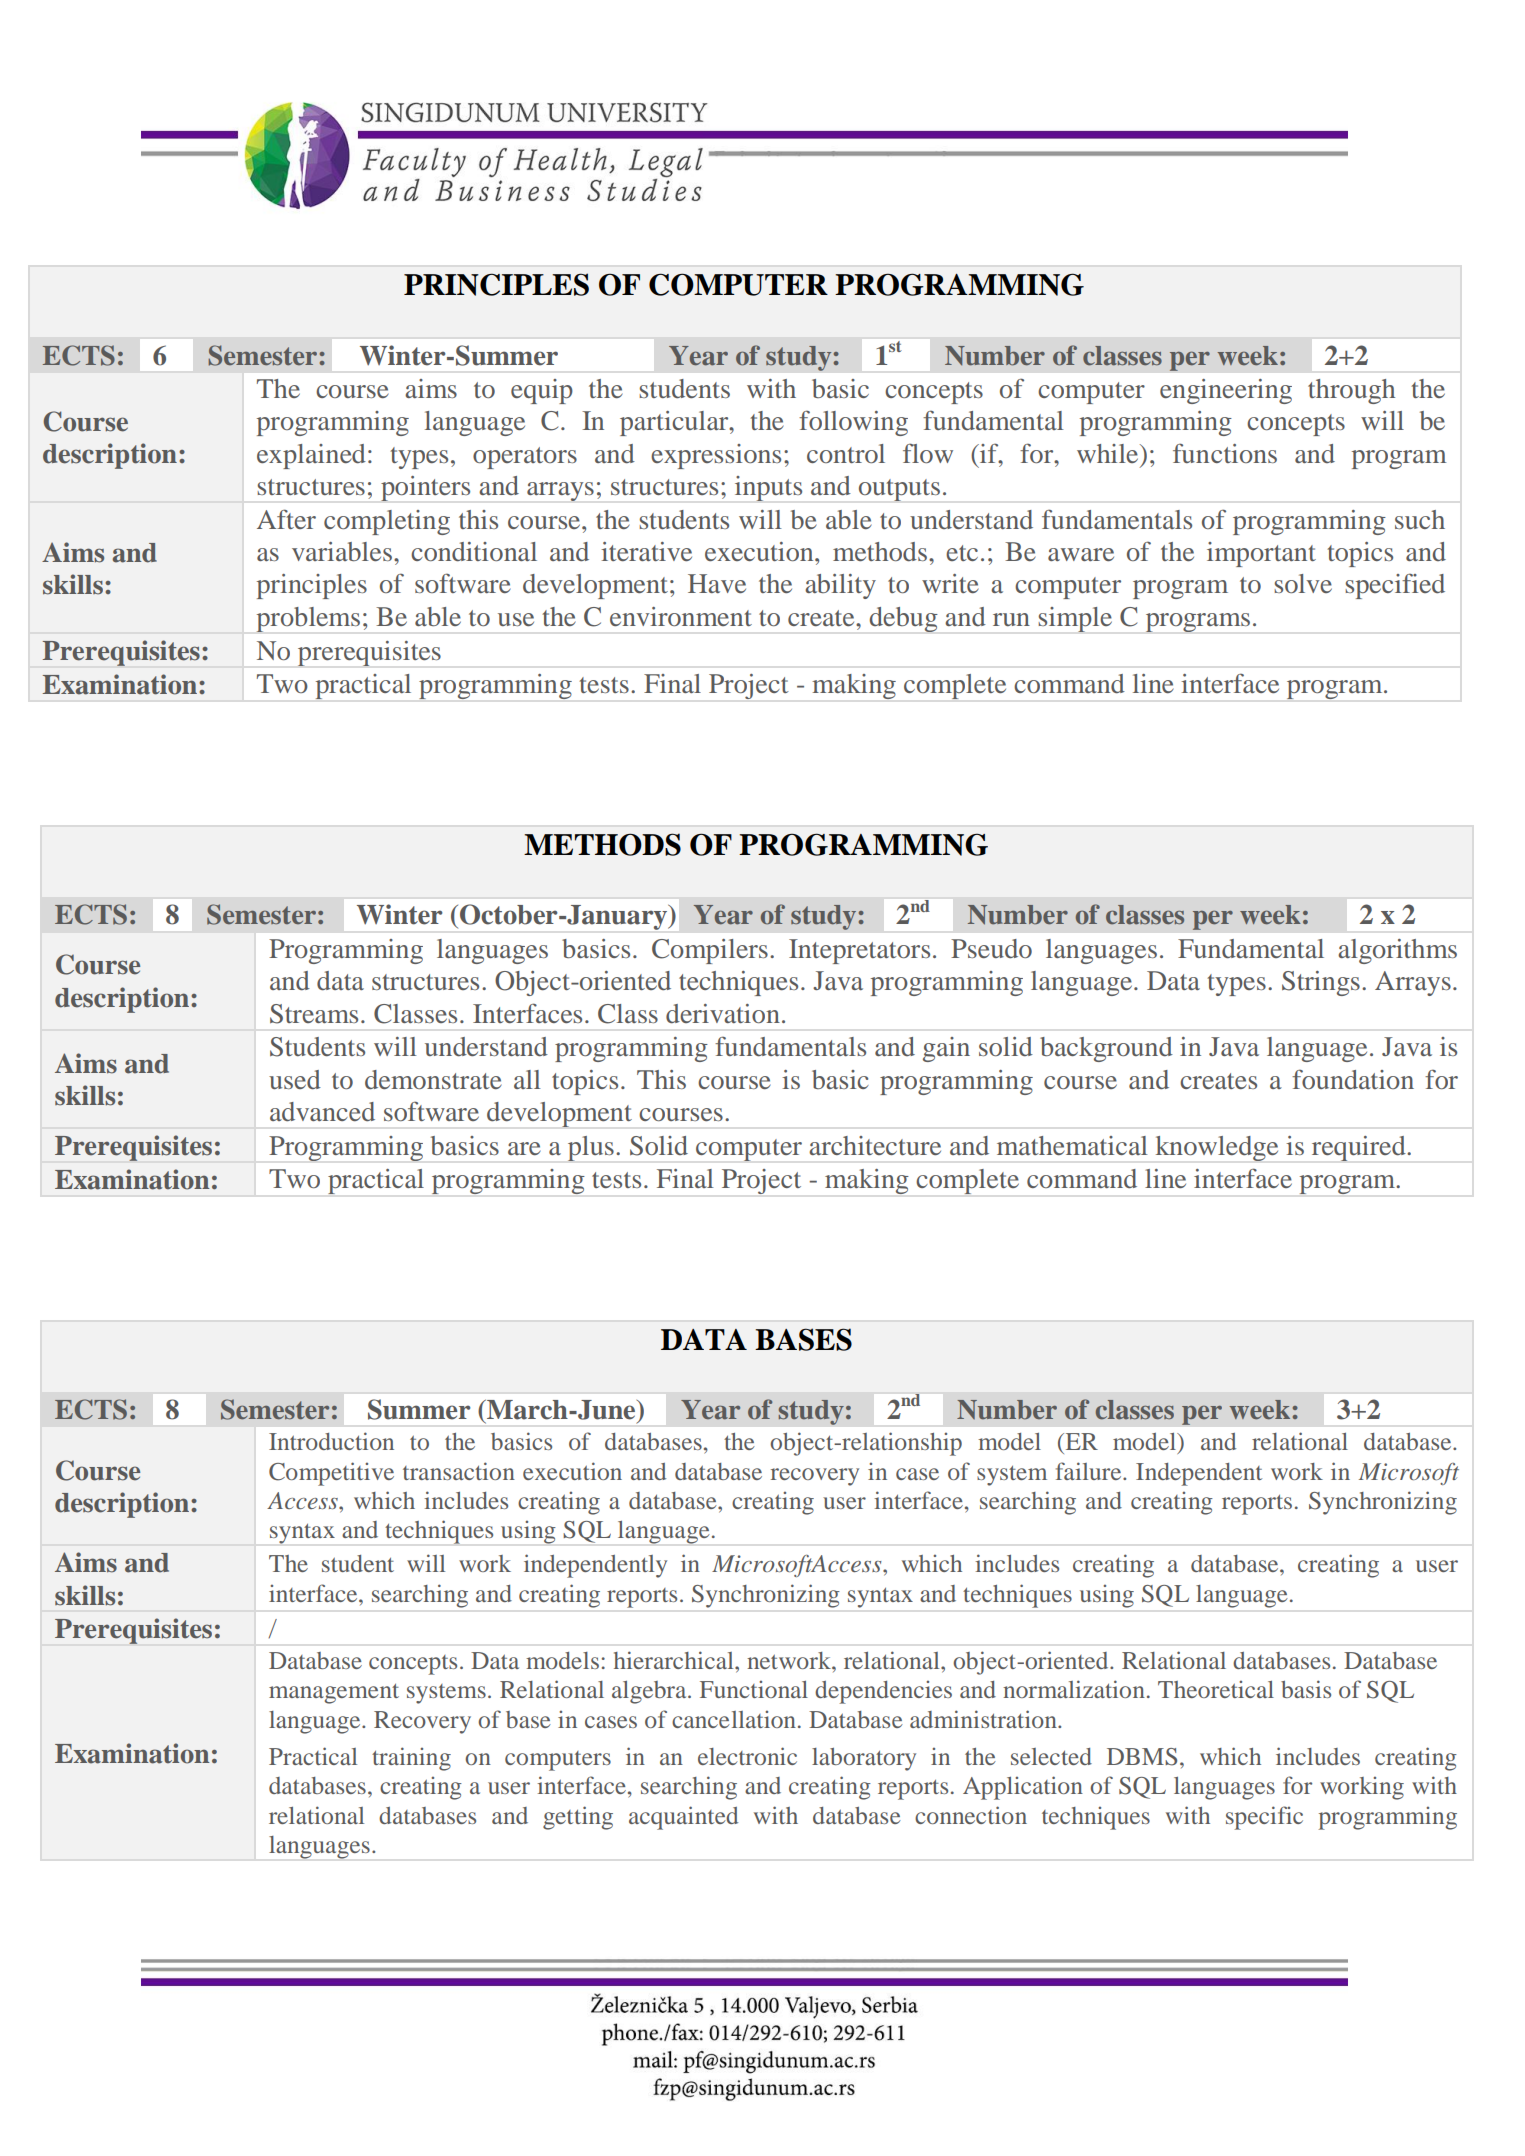 The image size is (1525, 2156). I want to click on foundation, so click(1353, 1079).
